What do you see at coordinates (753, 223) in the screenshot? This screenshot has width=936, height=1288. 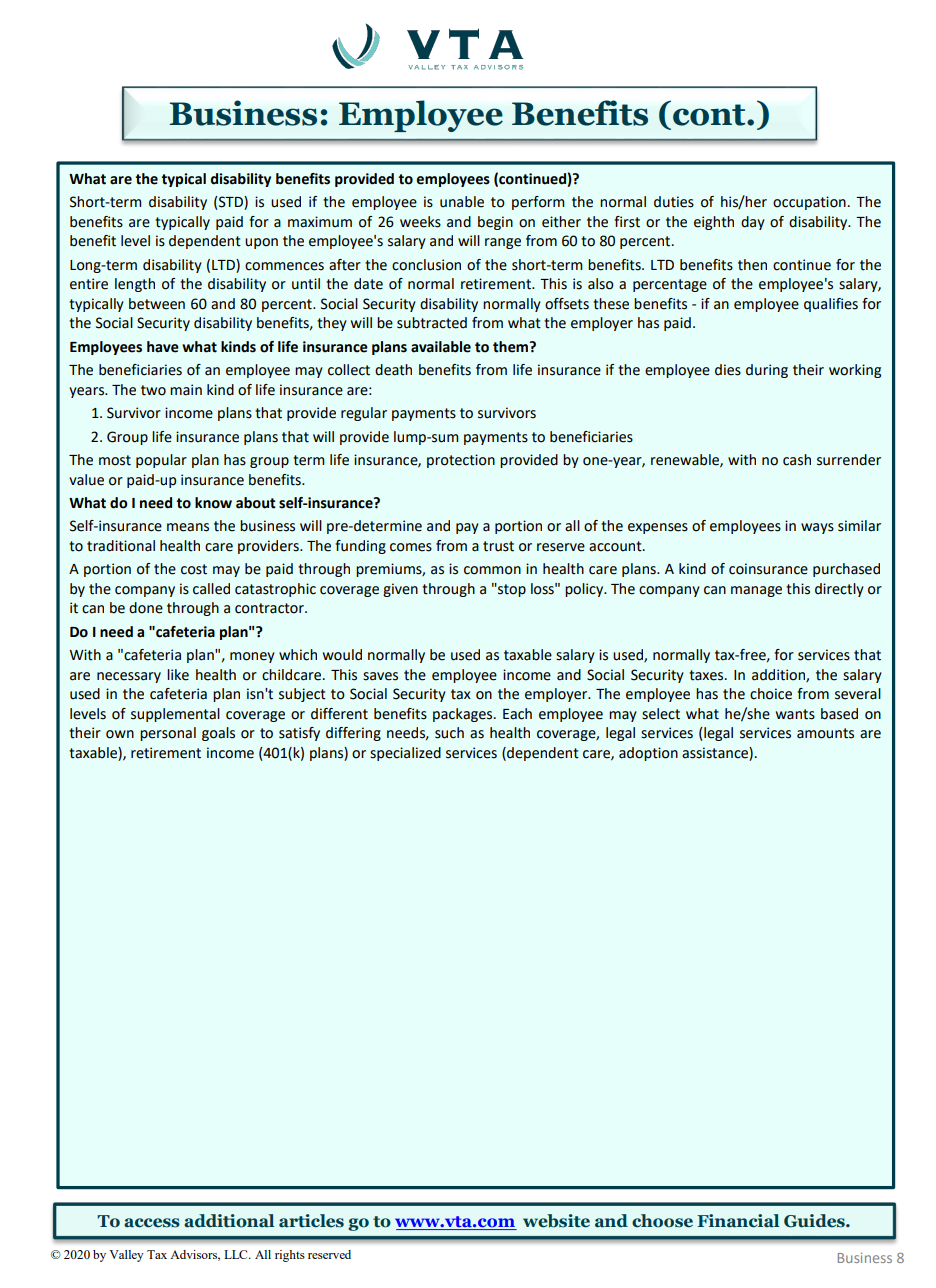 I see `day` at bounding box center [753, 223].
